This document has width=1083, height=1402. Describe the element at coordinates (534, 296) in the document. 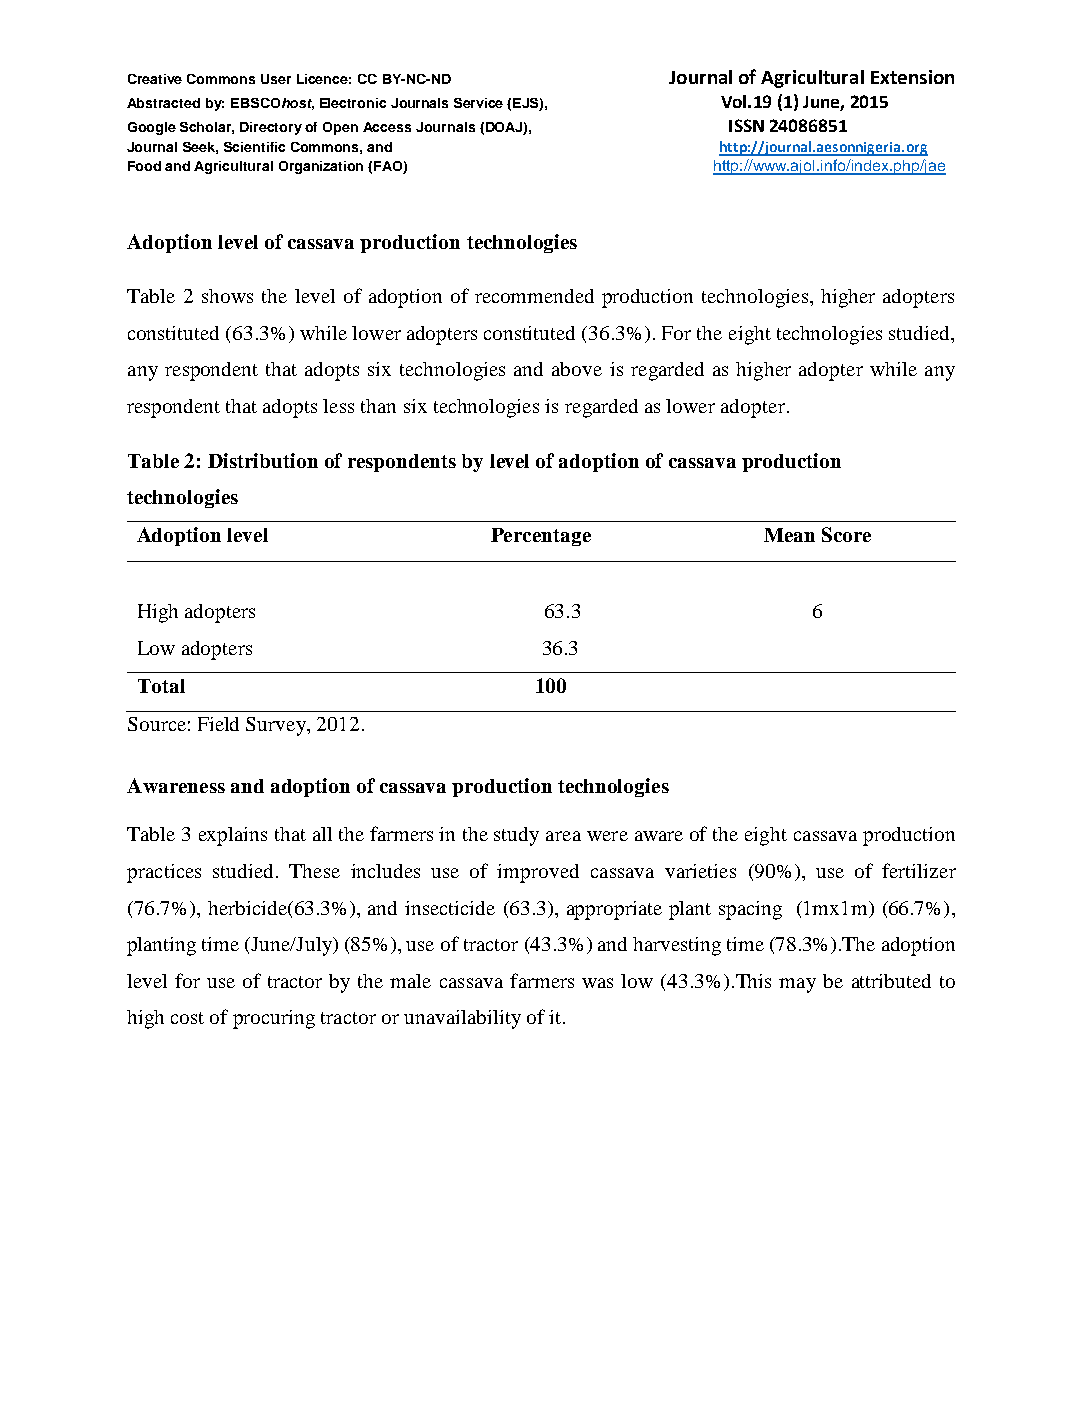

I see `recommended` at that location.
